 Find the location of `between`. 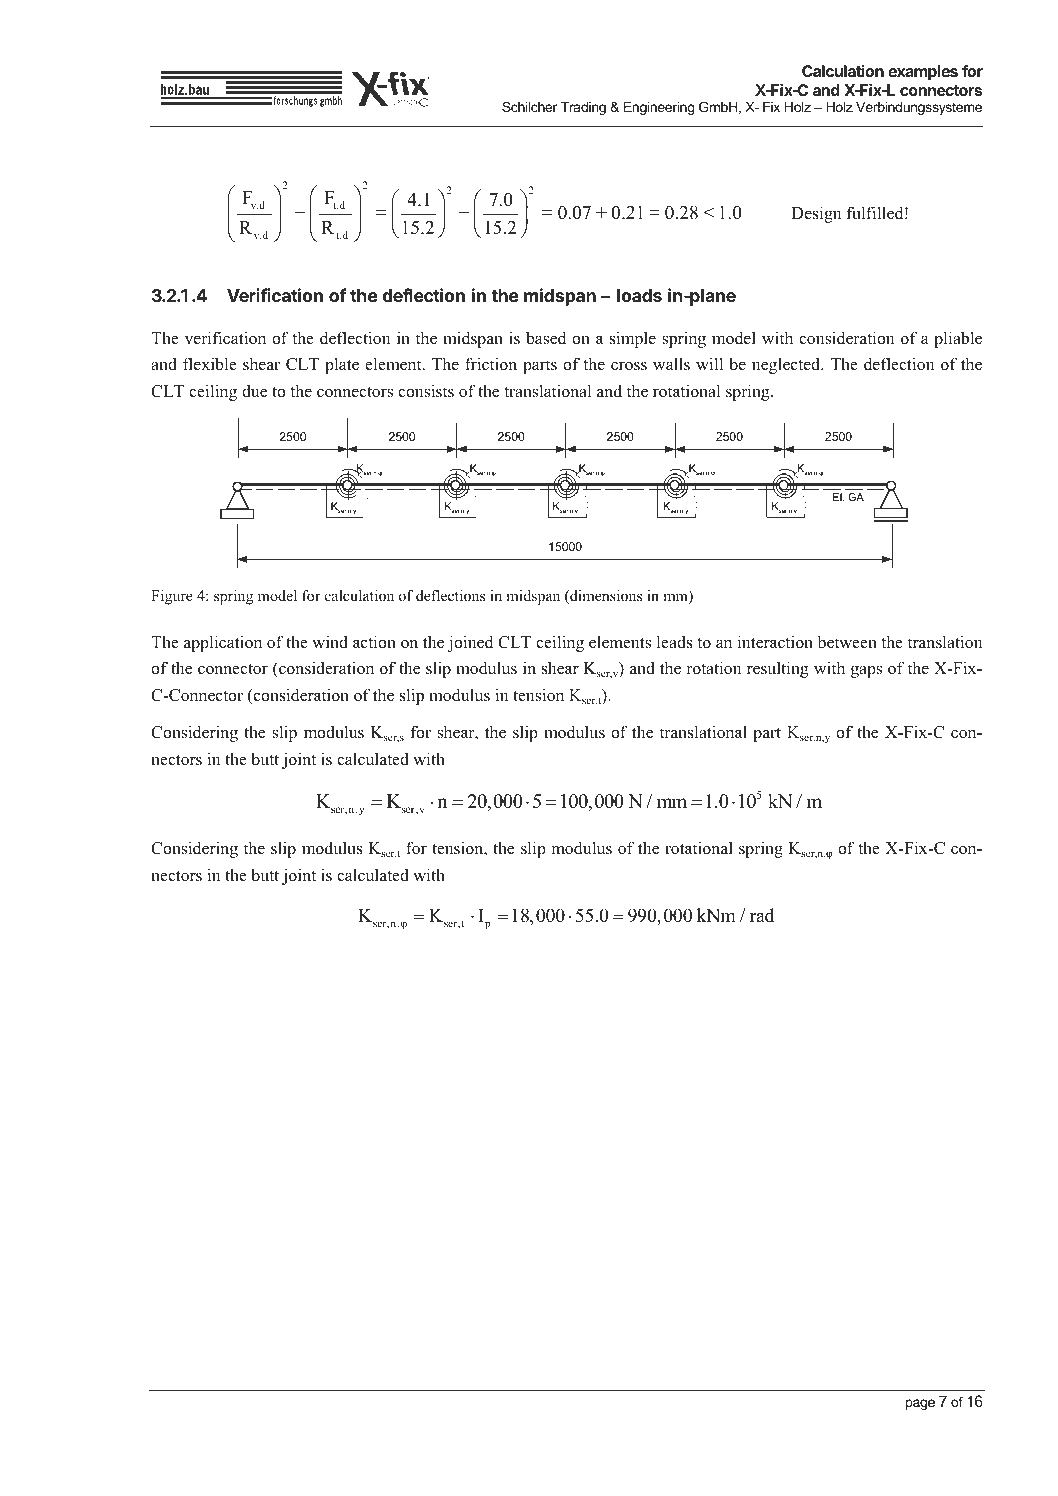

between is located at coordinates (847, 642).
